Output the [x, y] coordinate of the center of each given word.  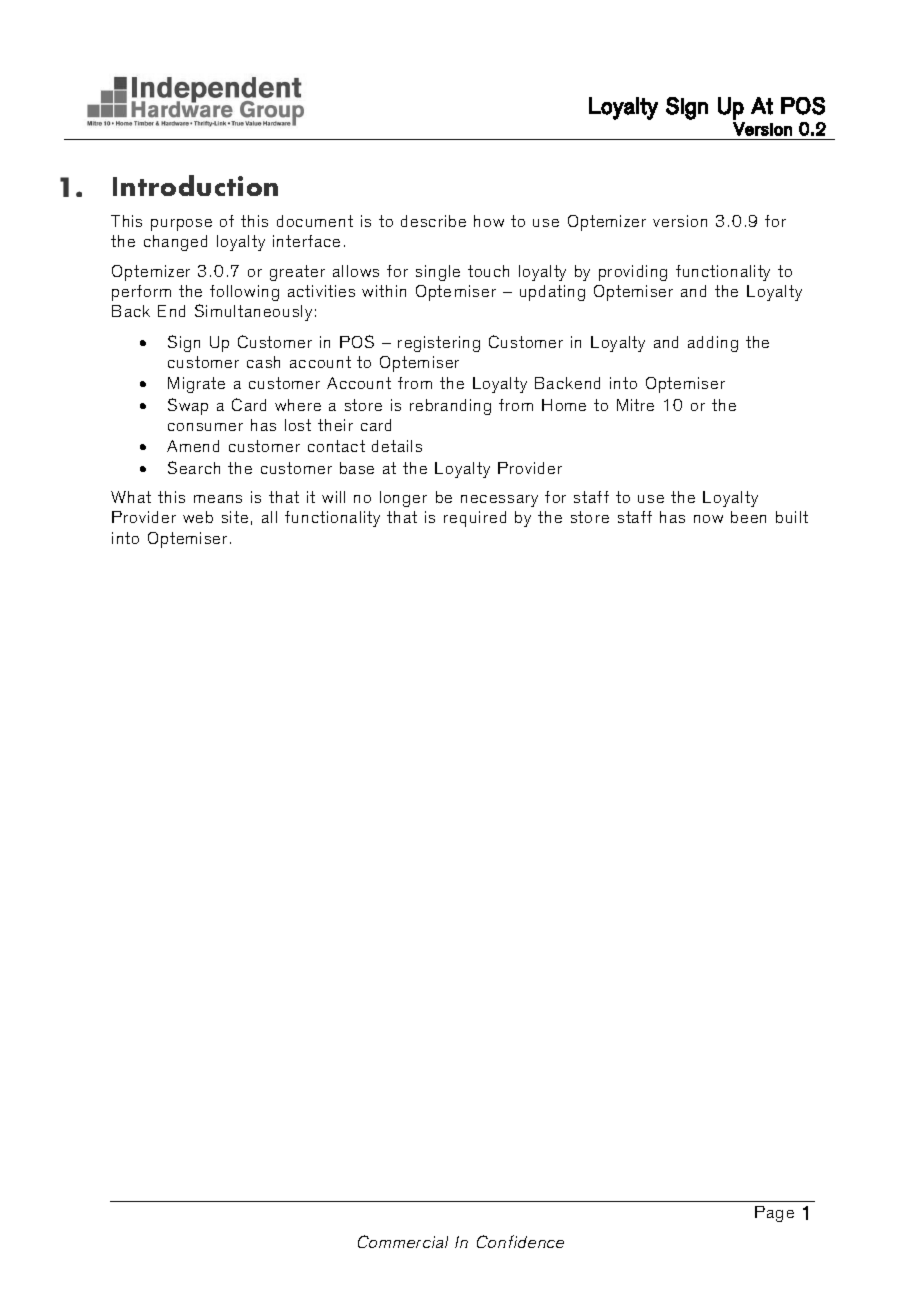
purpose [181, 225]
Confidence [520, 1241]
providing [633, 273]
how [489, 221]
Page [774, 1214]
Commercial [403, 1241]
